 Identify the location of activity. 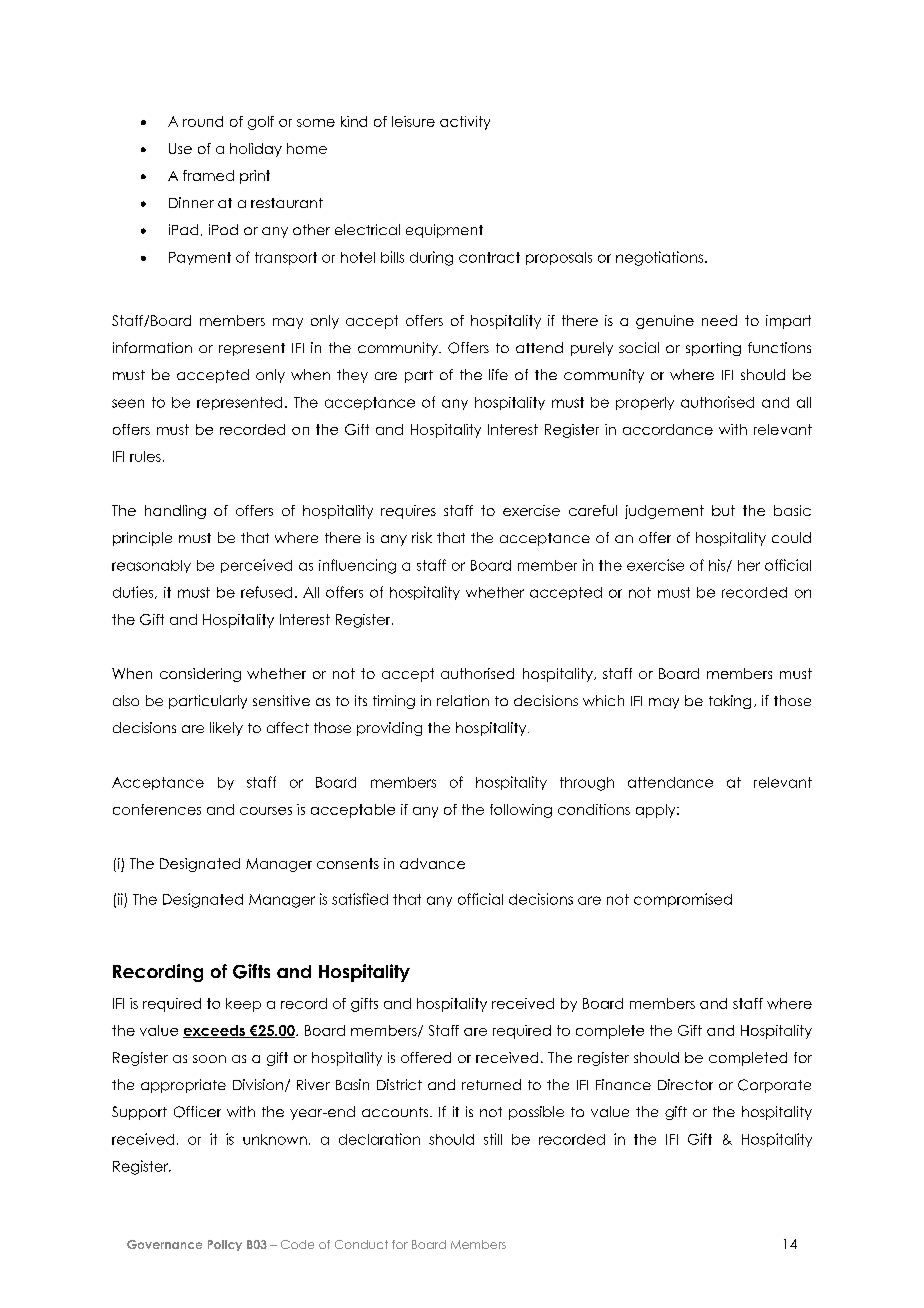
(465, 123).
